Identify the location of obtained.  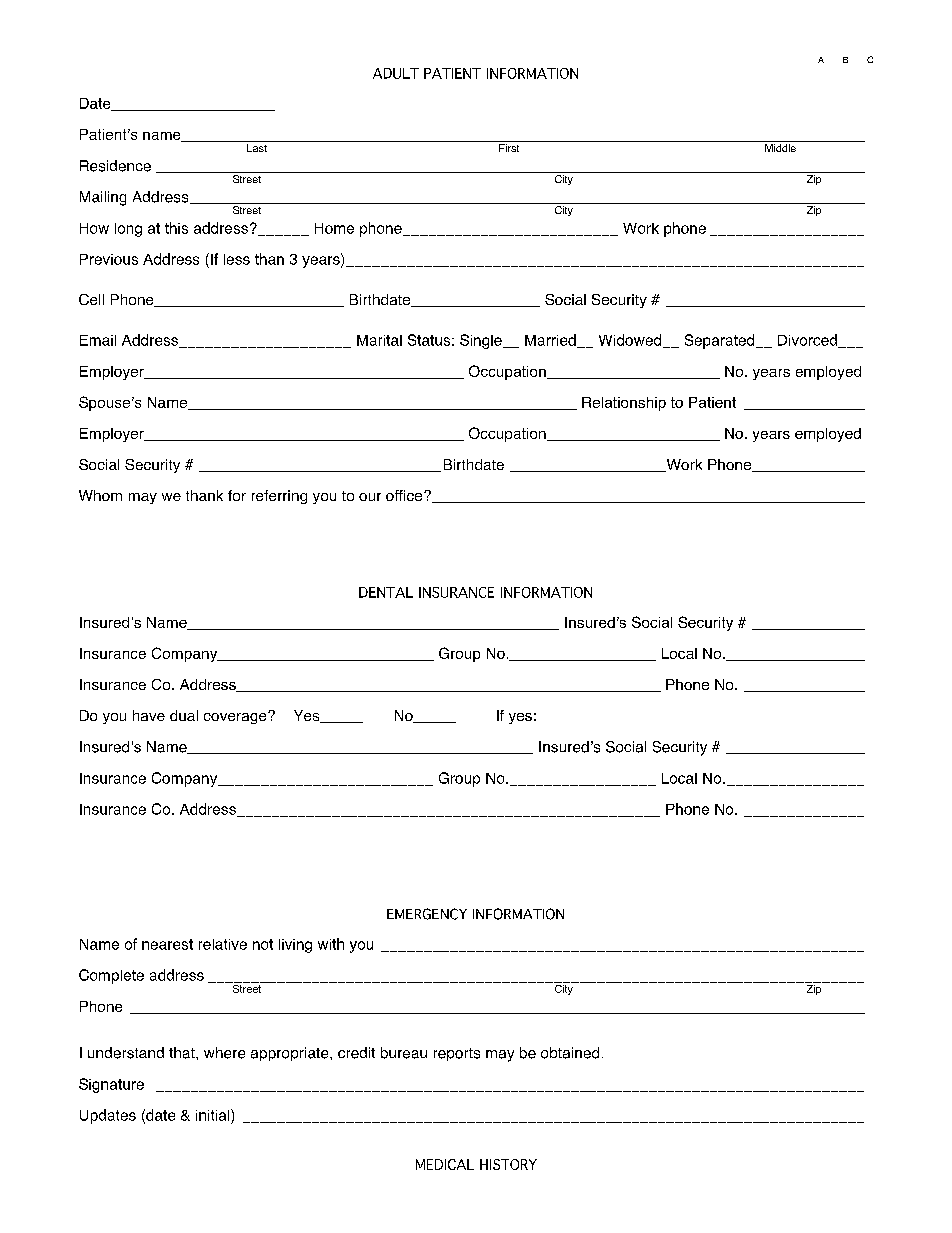
(570, 1053).
